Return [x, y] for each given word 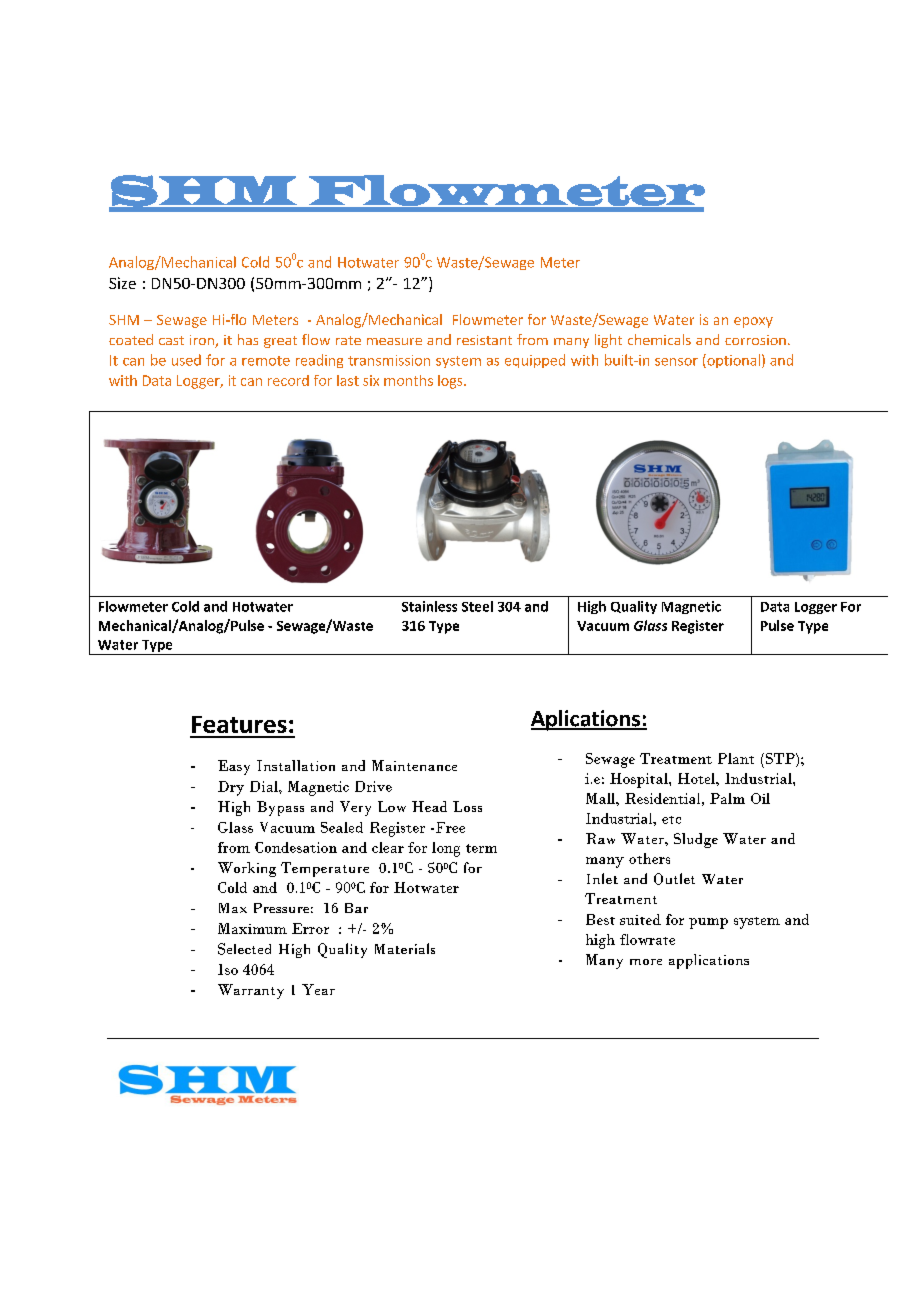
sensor [676, 362]
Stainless [429, 606]
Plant [736, 758]
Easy [234, 767]
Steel [477, 606]
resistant [484, 340]
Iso [228, 969]
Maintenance [414, 765]
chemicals [659, 339]
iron [203, 341]
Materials [405, 948]
